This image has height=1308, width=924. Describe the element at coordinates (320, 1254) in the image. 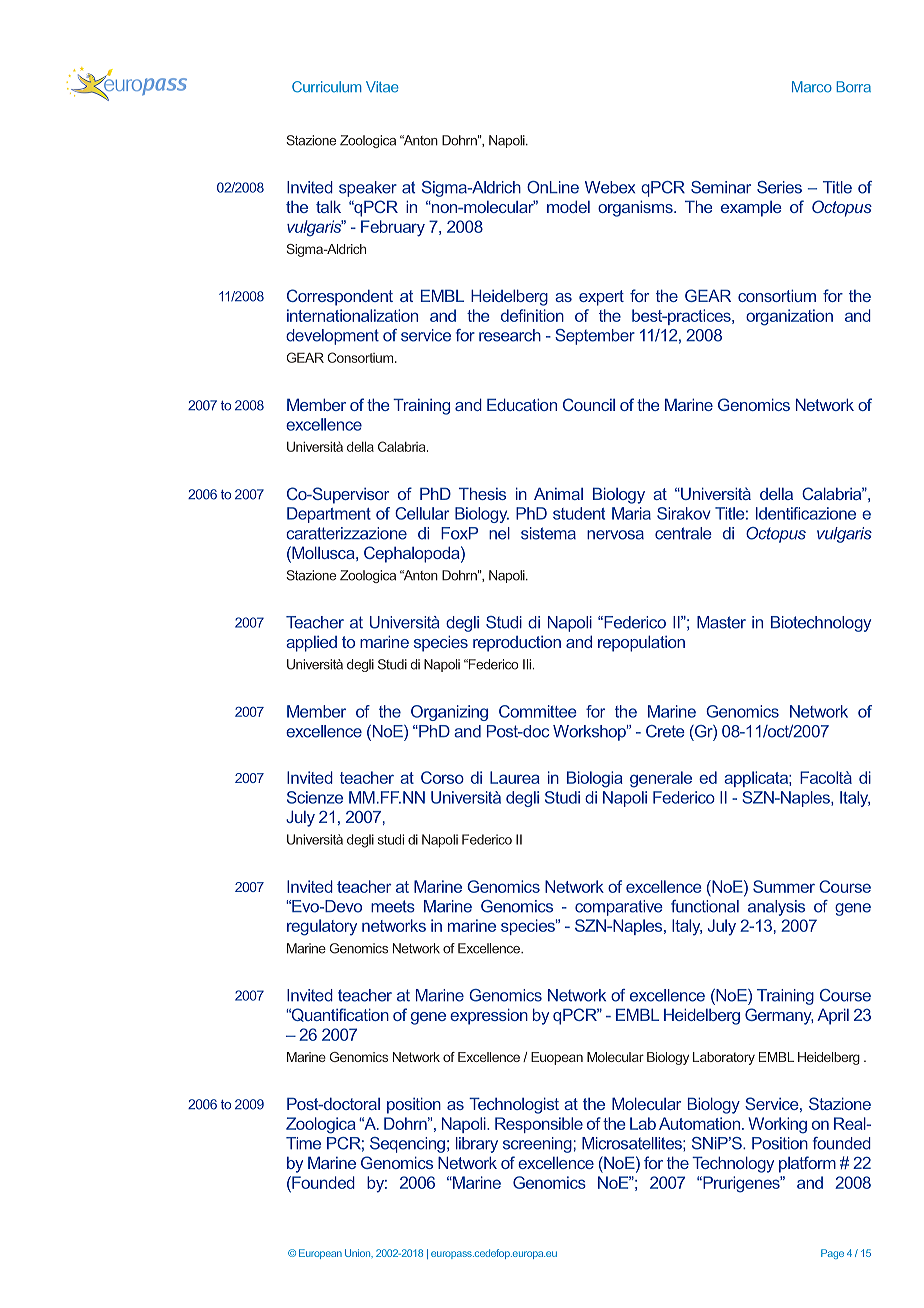

I see `European` at that location.
